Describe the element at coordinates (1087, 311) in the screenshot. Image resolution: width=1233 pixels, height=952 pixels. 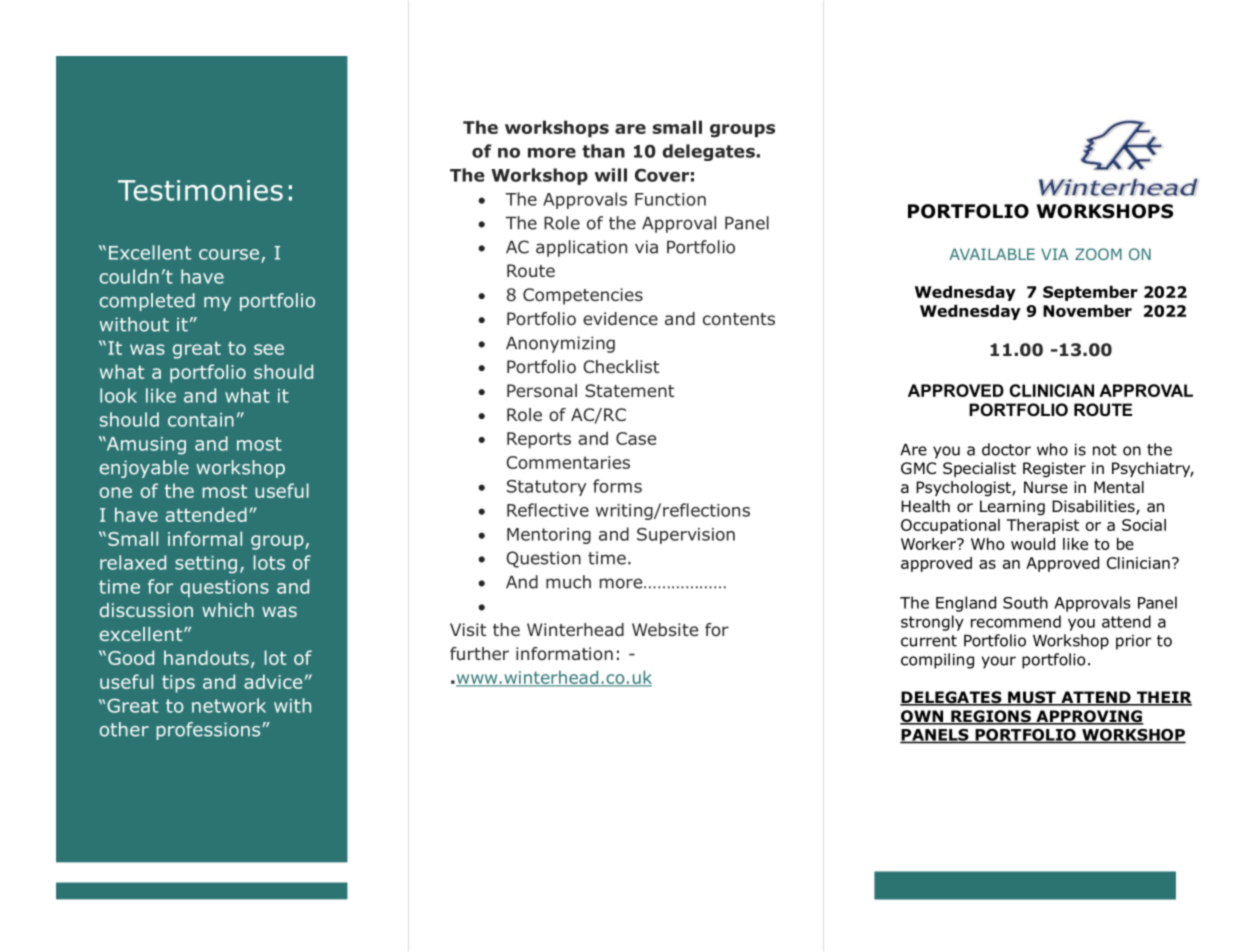
I see `November` at that location.
